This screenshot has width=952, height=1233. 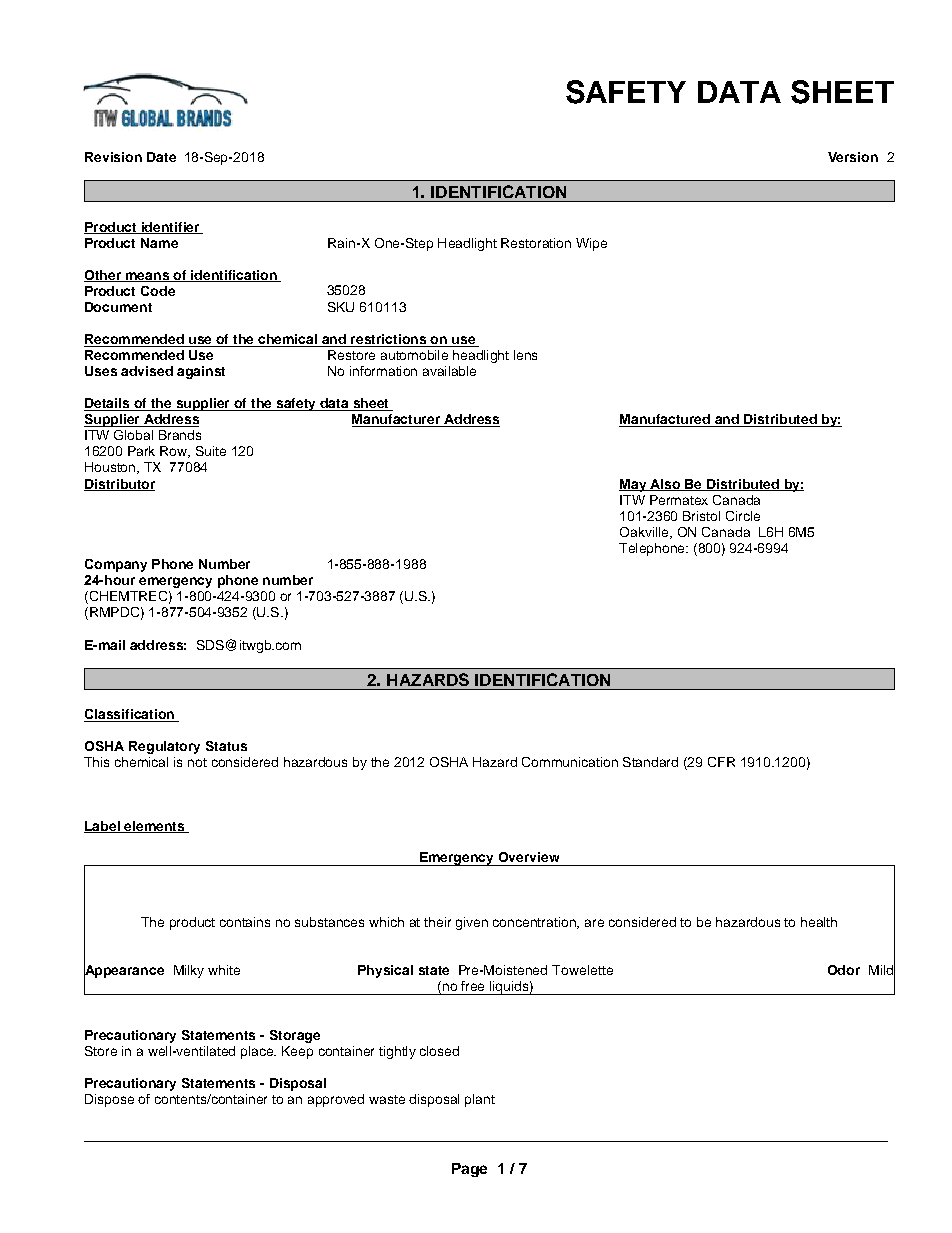 What do you see at coordinates (570, 762) in the screenshot?
I see `Communication` at bounding box center [570, 762].
